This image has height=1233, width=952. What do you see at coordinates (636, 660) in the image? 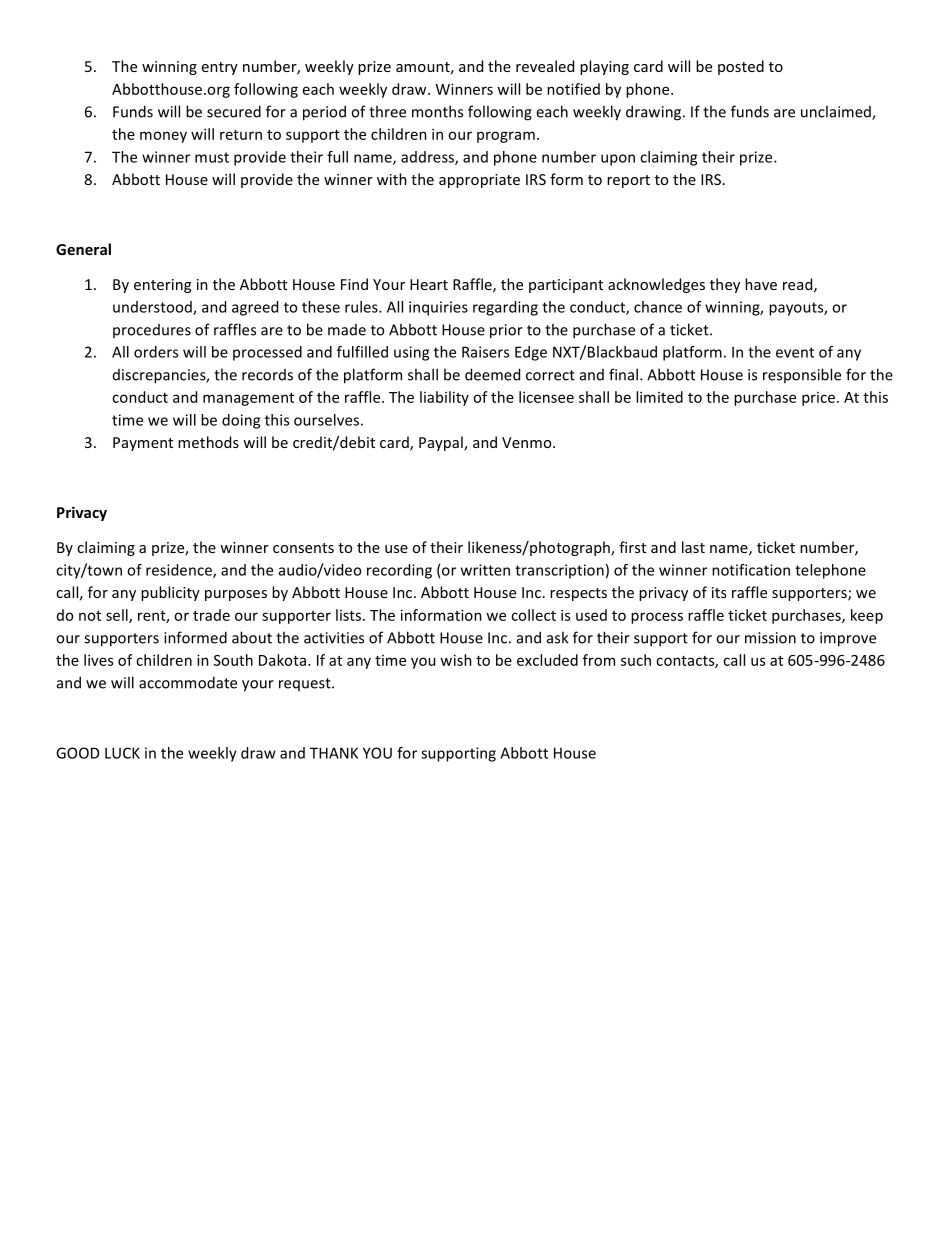
I see `such` at bounding box center [636, 660].
